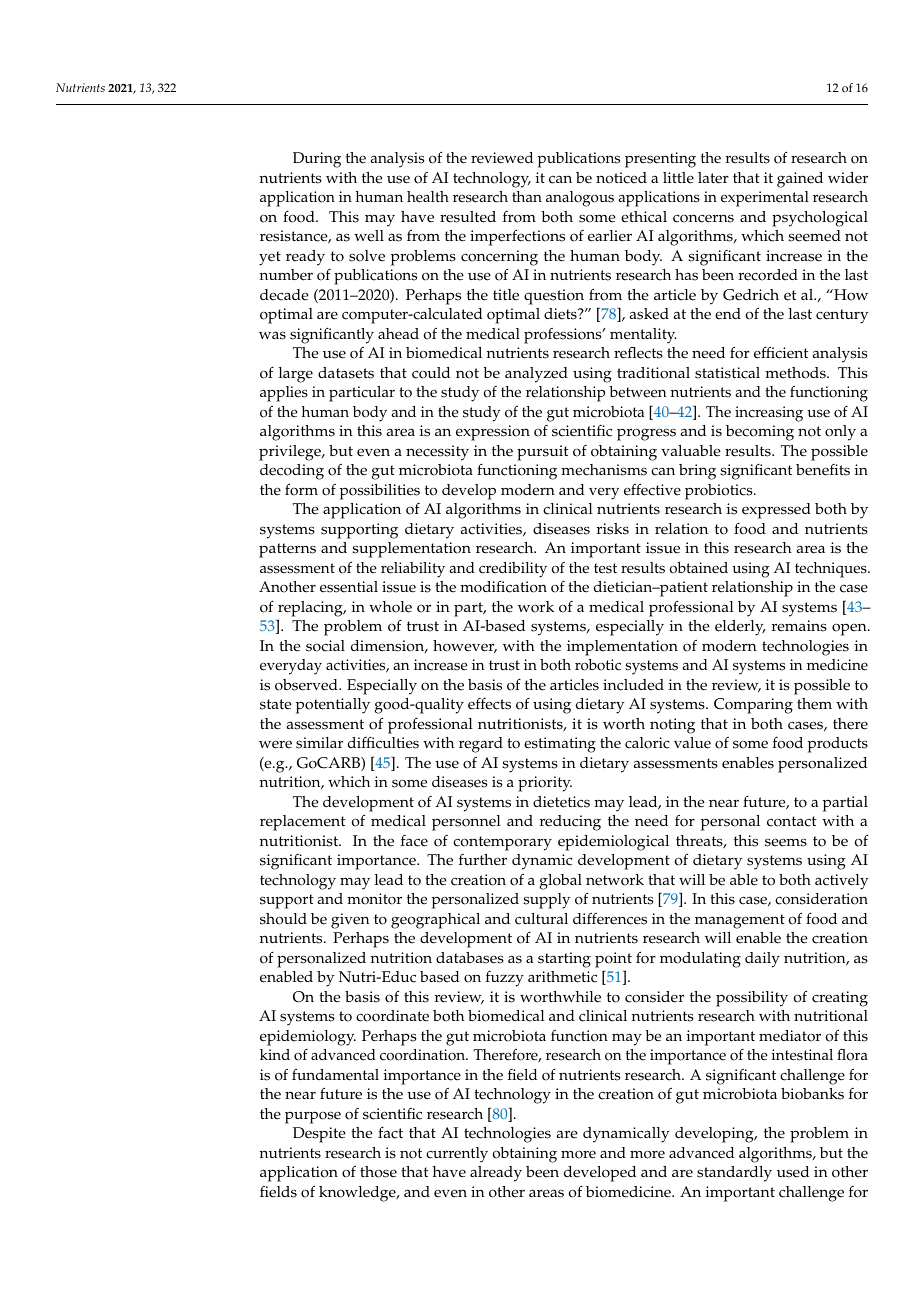 Image resolution: width=924 pixels, height=1308 pixels. Describe the element at coordinates (457, 1155) in the page. I see `currently` at that location.
